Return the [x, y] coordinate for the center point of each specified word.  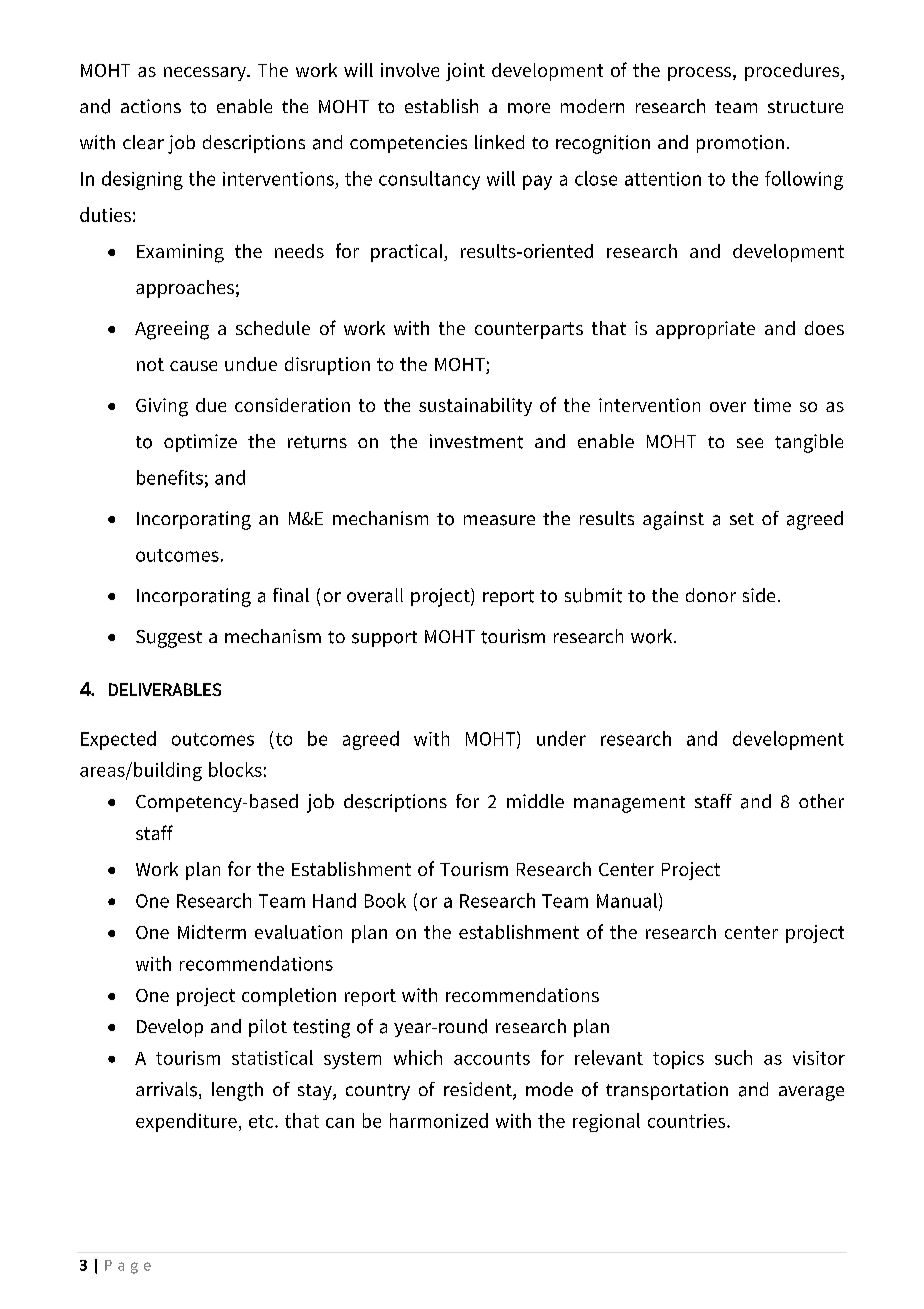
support [384, 639]
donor [711, 595]
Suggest [169, 639]
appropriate [705, 330]
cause [193, 366]
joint [465, 72]
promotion [740, 144]
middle [535, 801]
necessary [206, 74]
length [237, 1091]
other [821, 801]
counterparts [529, 330]
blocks [235, 769]
